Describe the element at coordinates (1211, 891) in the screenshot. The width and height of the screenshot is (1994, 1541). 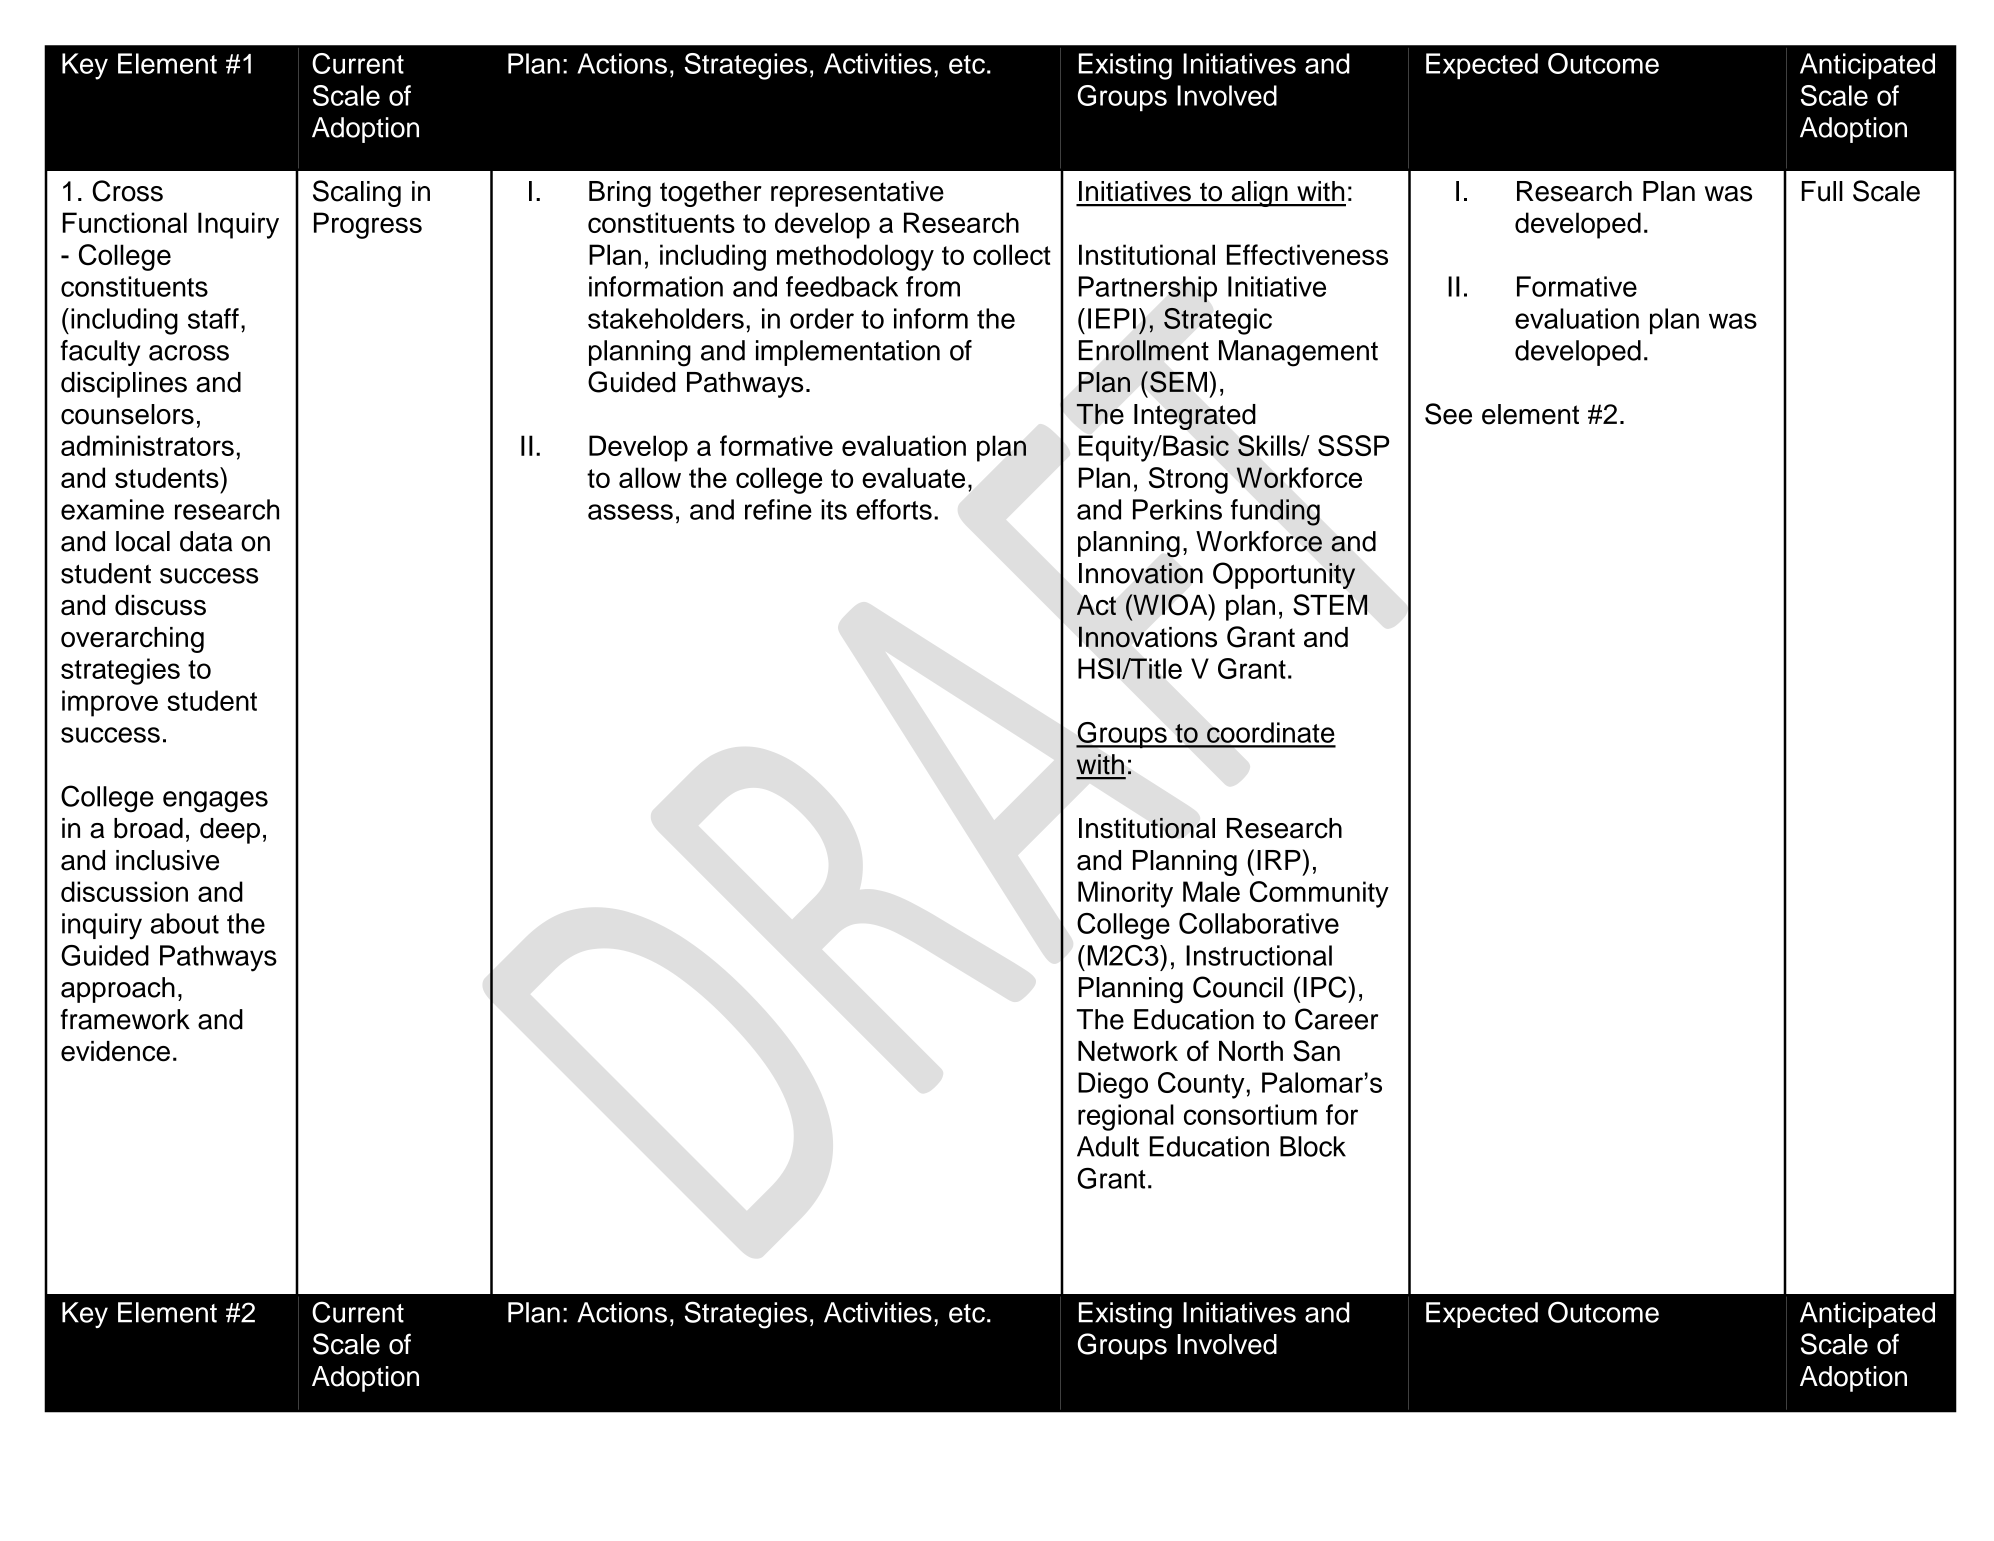
I see `Male` at that location.
